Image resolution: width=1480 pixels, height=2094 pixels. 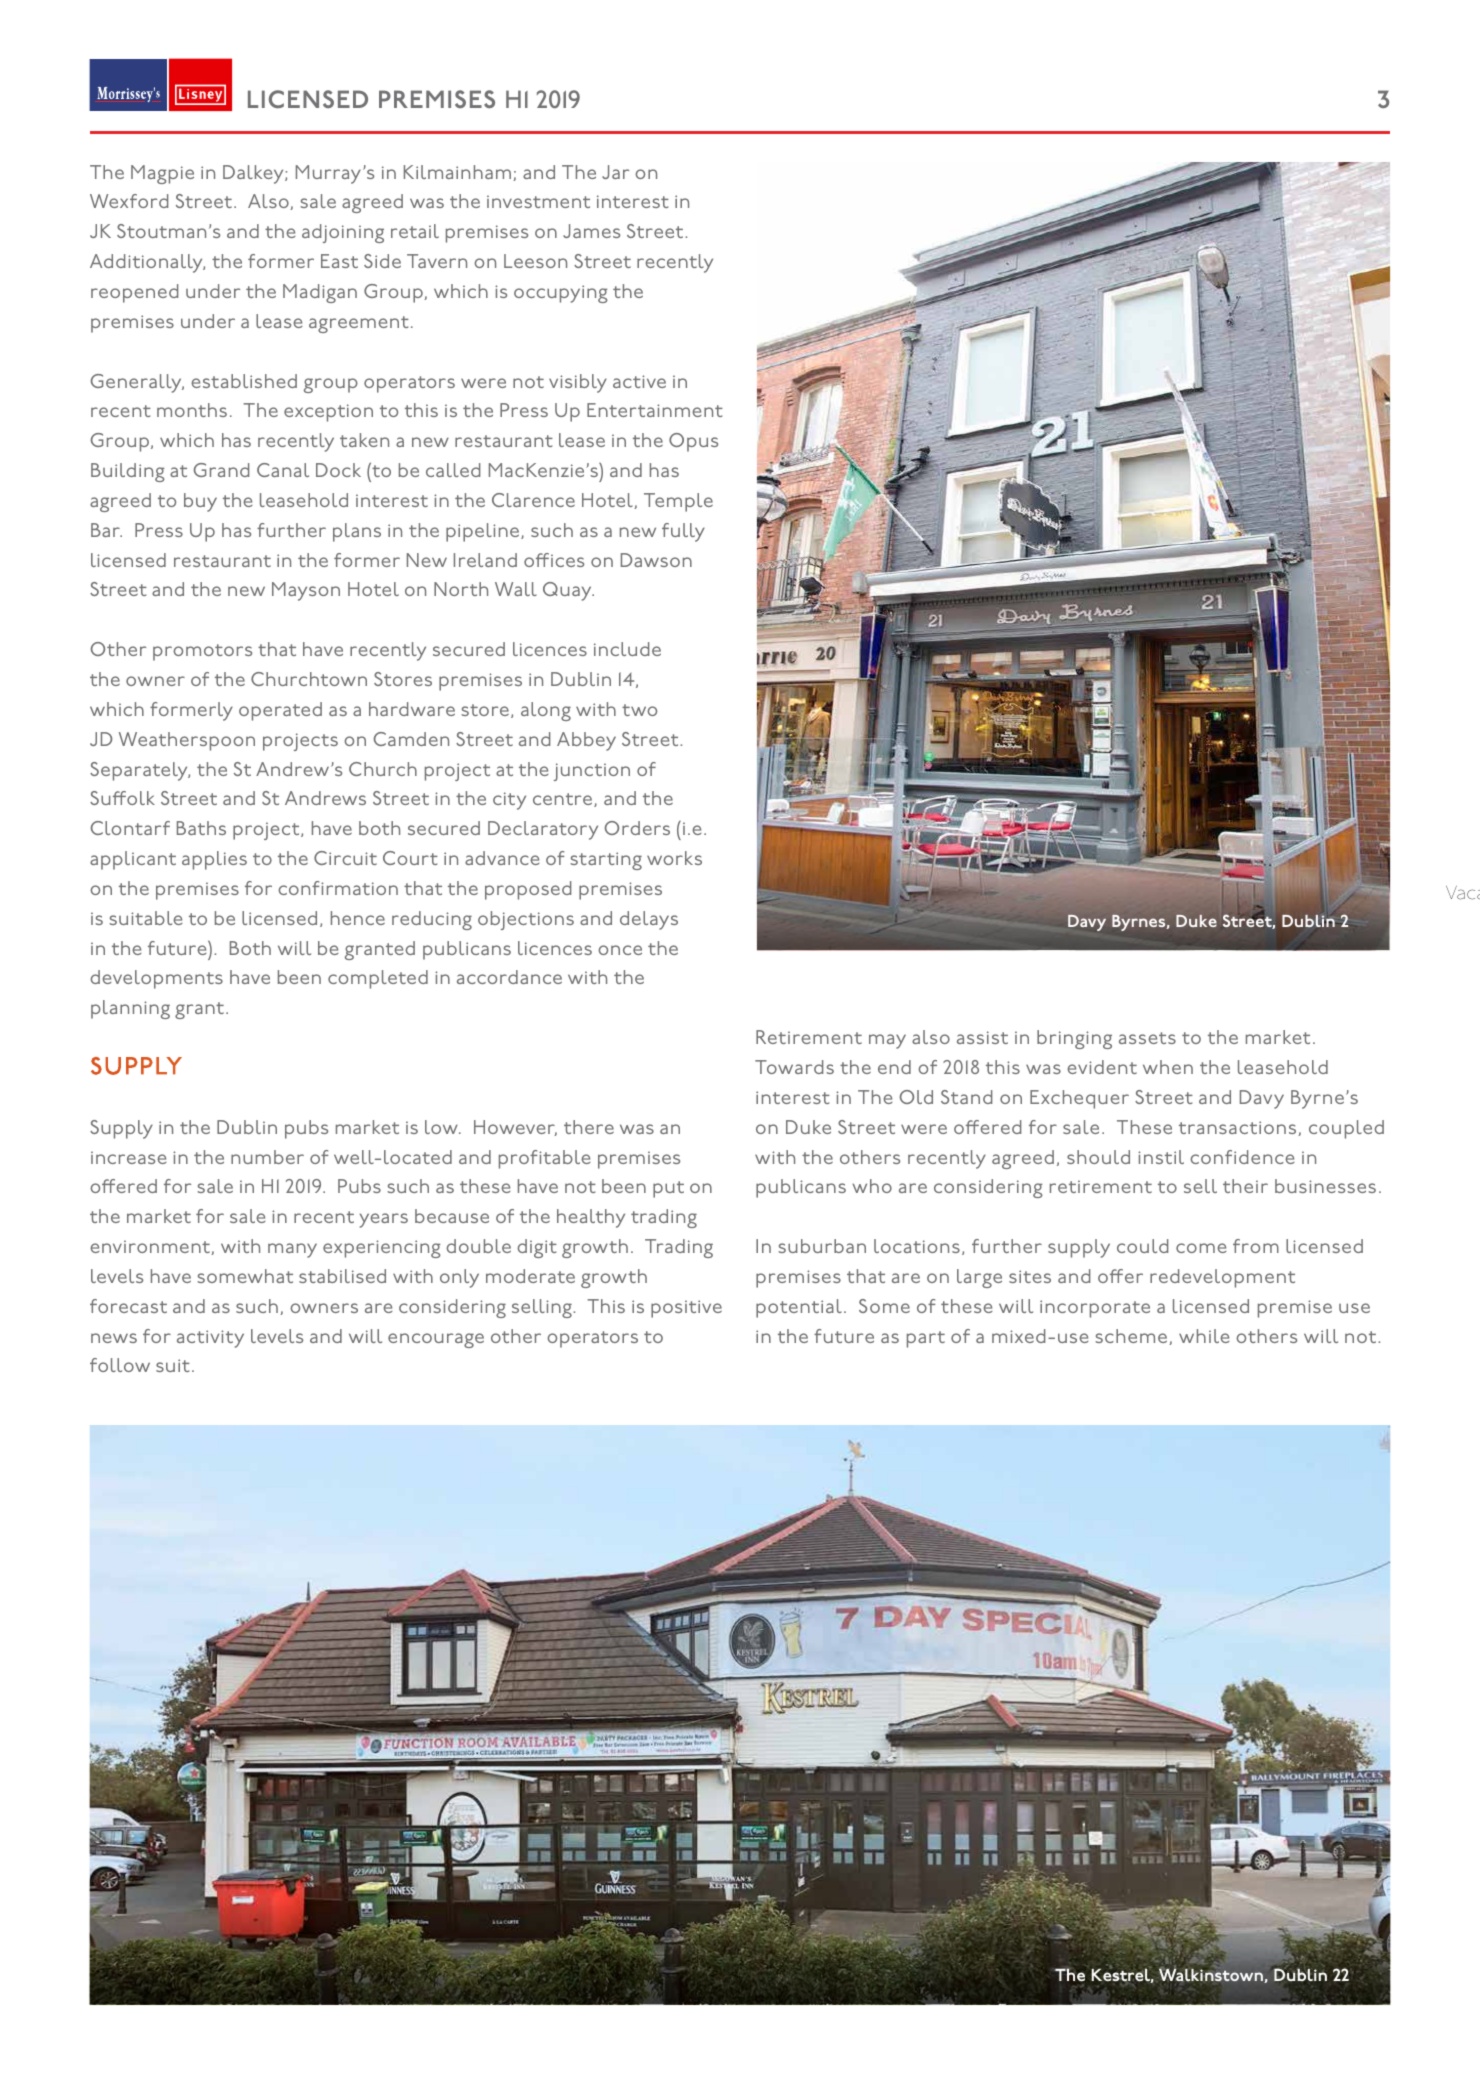 I want to click on activity, so click(x=210, y=1339).
